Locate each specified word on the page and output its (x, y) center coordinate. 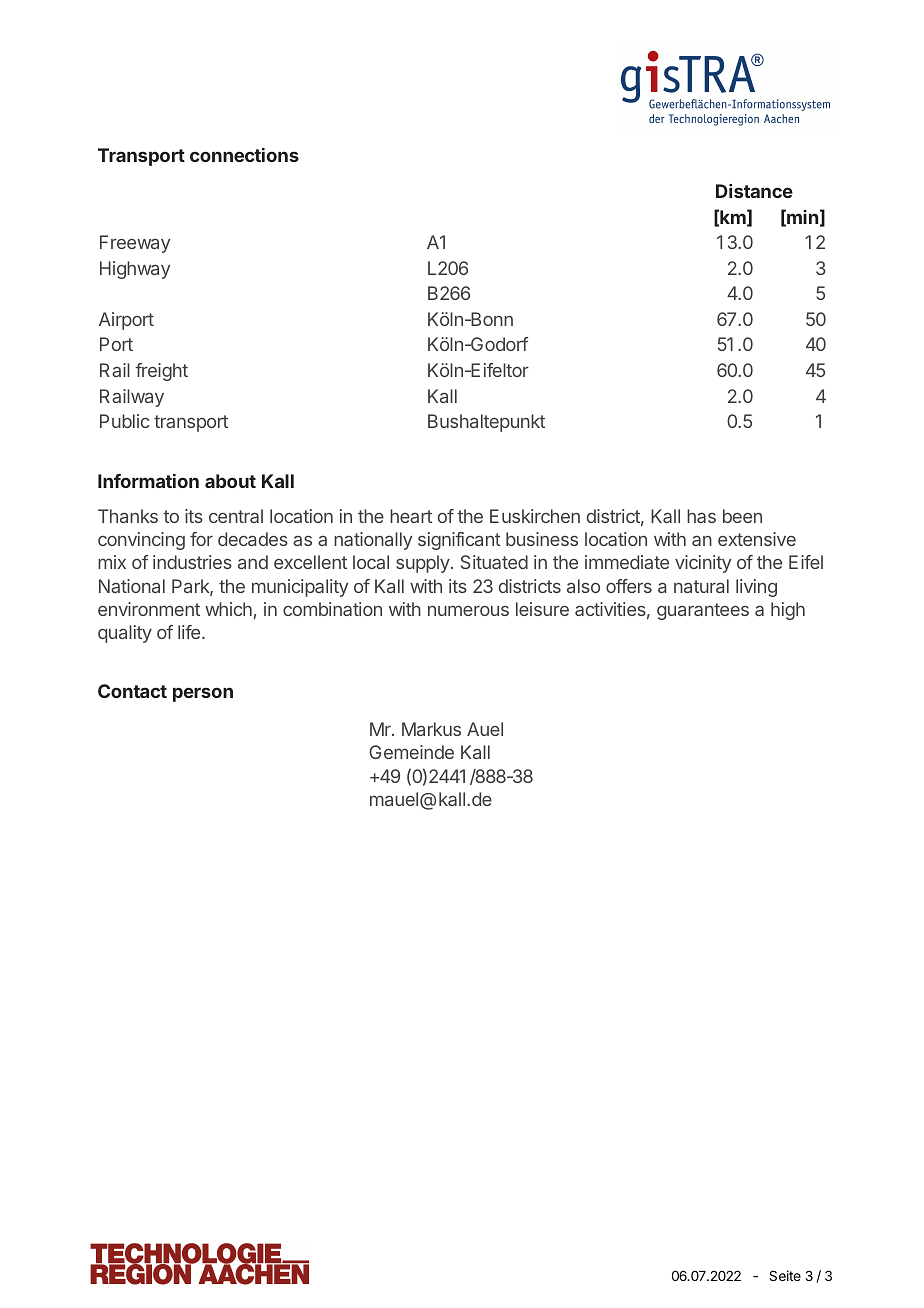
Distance (754, 191)
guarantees (703, 611)
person (203, 694)
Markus (431, 729)
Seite (785, 1275)
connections (244, 155)
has (701, 516)
